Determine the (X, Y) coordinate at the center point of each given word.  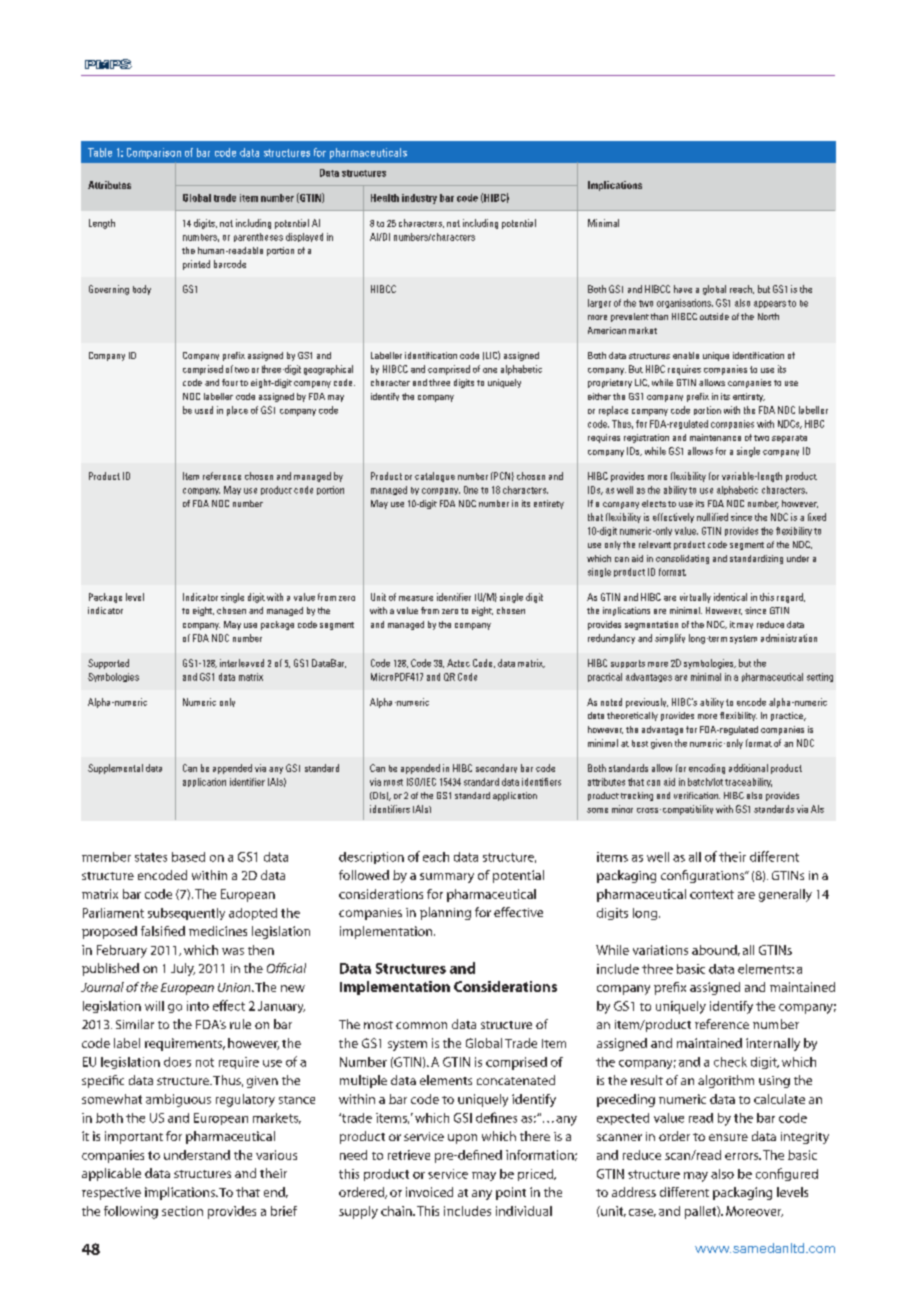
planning (445, 913)
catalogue (435, 477)
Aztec (458, 663)
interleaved (242, 663)
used (204, 410)
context (712, 894)
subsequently (186, 914)
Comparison (154, 153)
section (182, 1211)
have (683, 289)
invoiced (429, 1192)
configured (787, 1174)
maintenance (715, 437)
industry (419, 199)
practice (788, 716)
